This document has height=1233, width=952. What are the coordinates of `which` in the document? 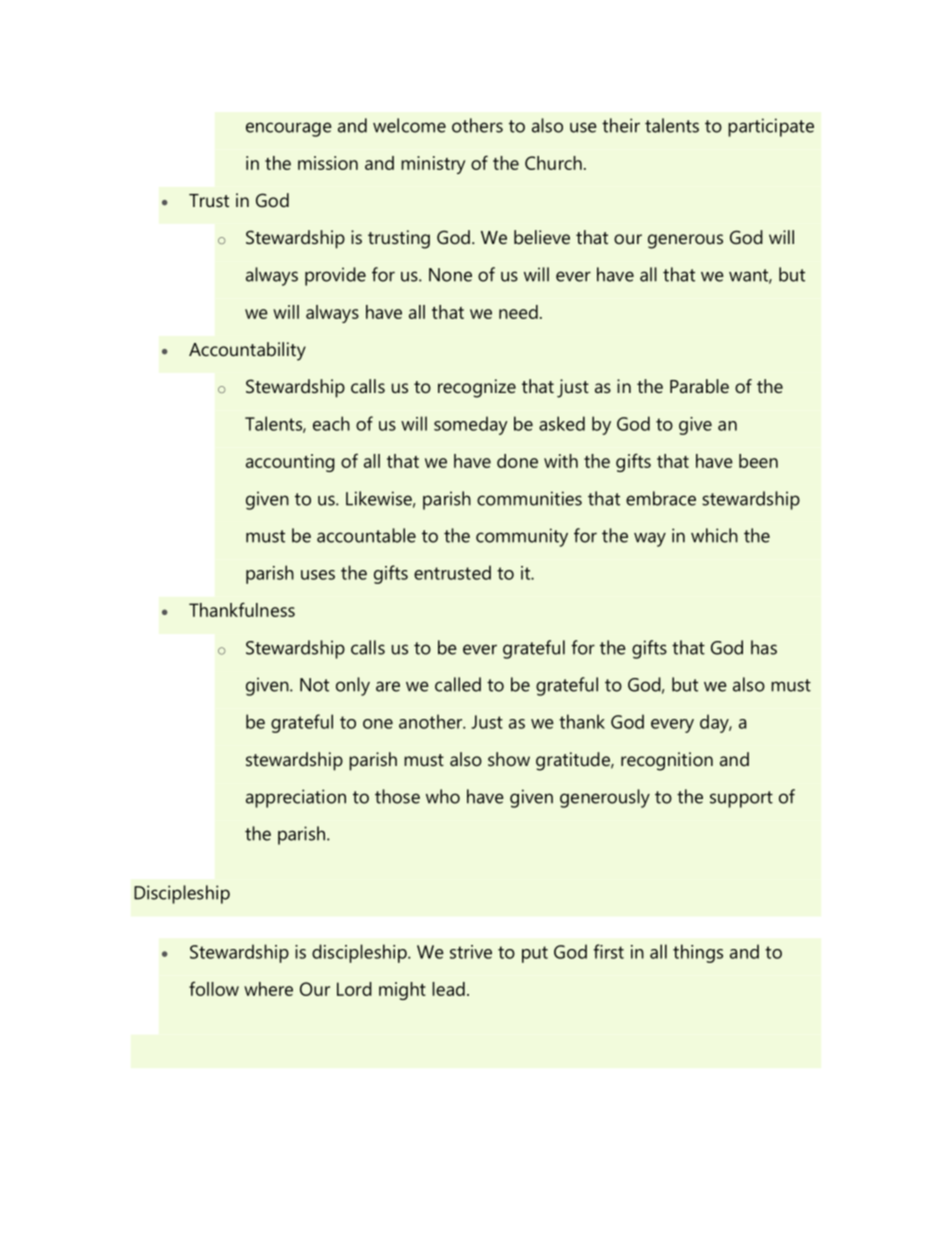 It's located at (714, 535).
